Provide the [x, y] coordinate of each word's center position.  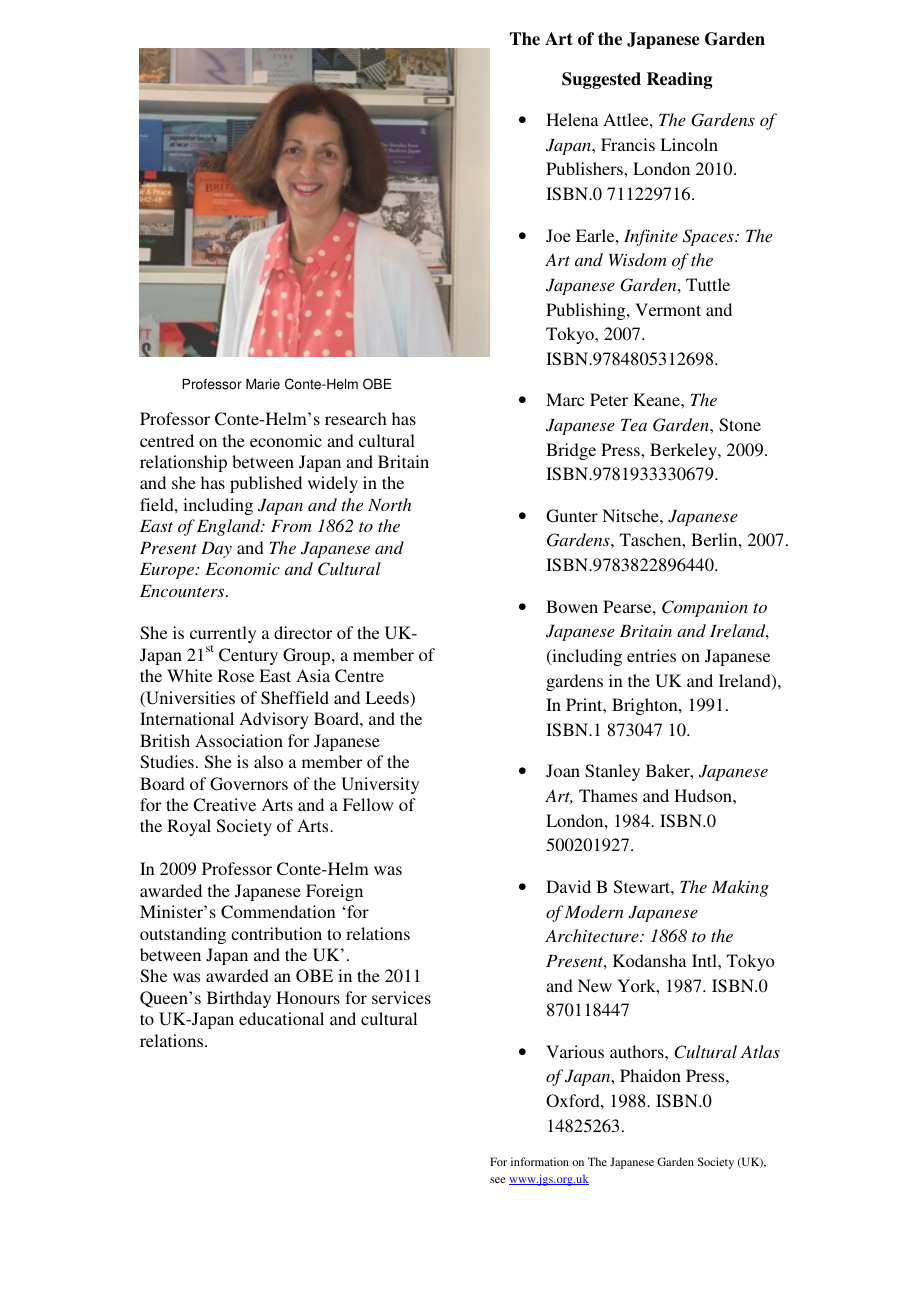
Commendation [278, 912]
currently [223, 636]
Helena [572, 119]
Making [740, 888]
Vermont [668, 309]
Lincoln [689, 144]
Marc [565, 399]
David [568, 886]
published [266, 484]
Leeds [388, 699]
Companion [705, 608]
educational [281, 1018]
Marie [263, 384]
